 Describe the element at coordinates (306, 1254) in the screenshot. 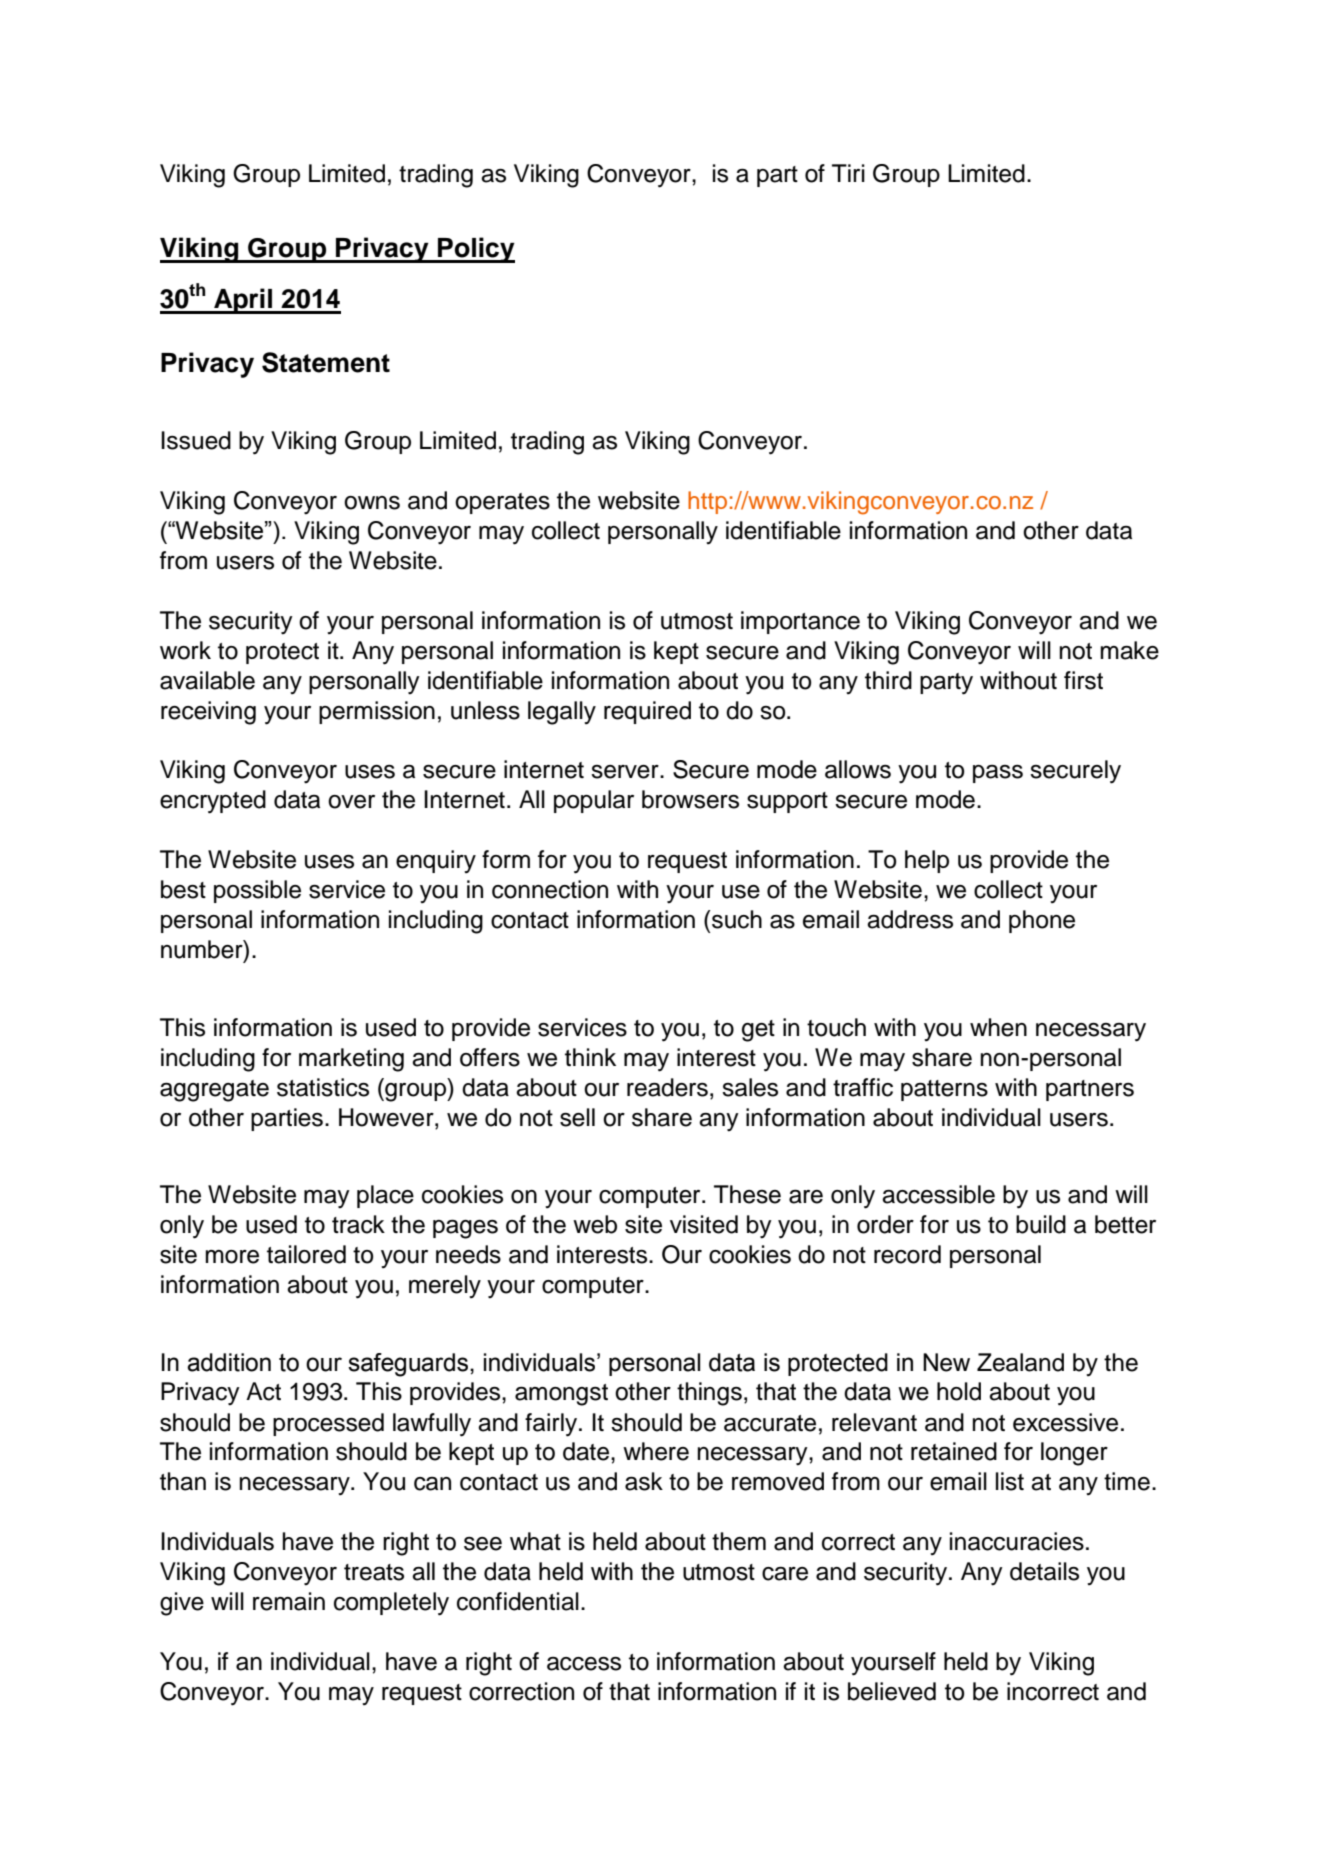

I see `tailored` at that location.
